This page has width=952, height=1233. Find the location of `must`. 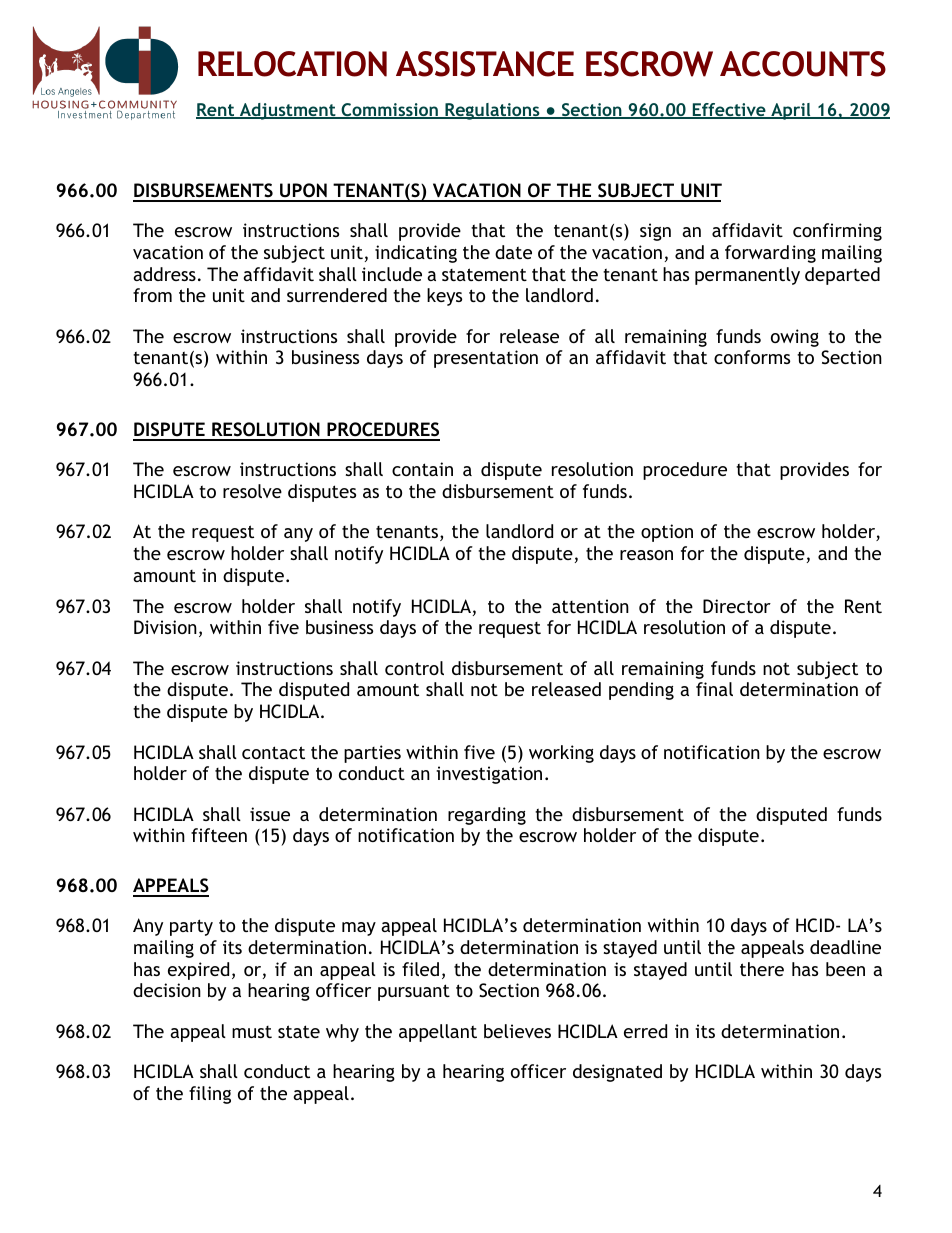

must is located at coordinates (252, 1032).
